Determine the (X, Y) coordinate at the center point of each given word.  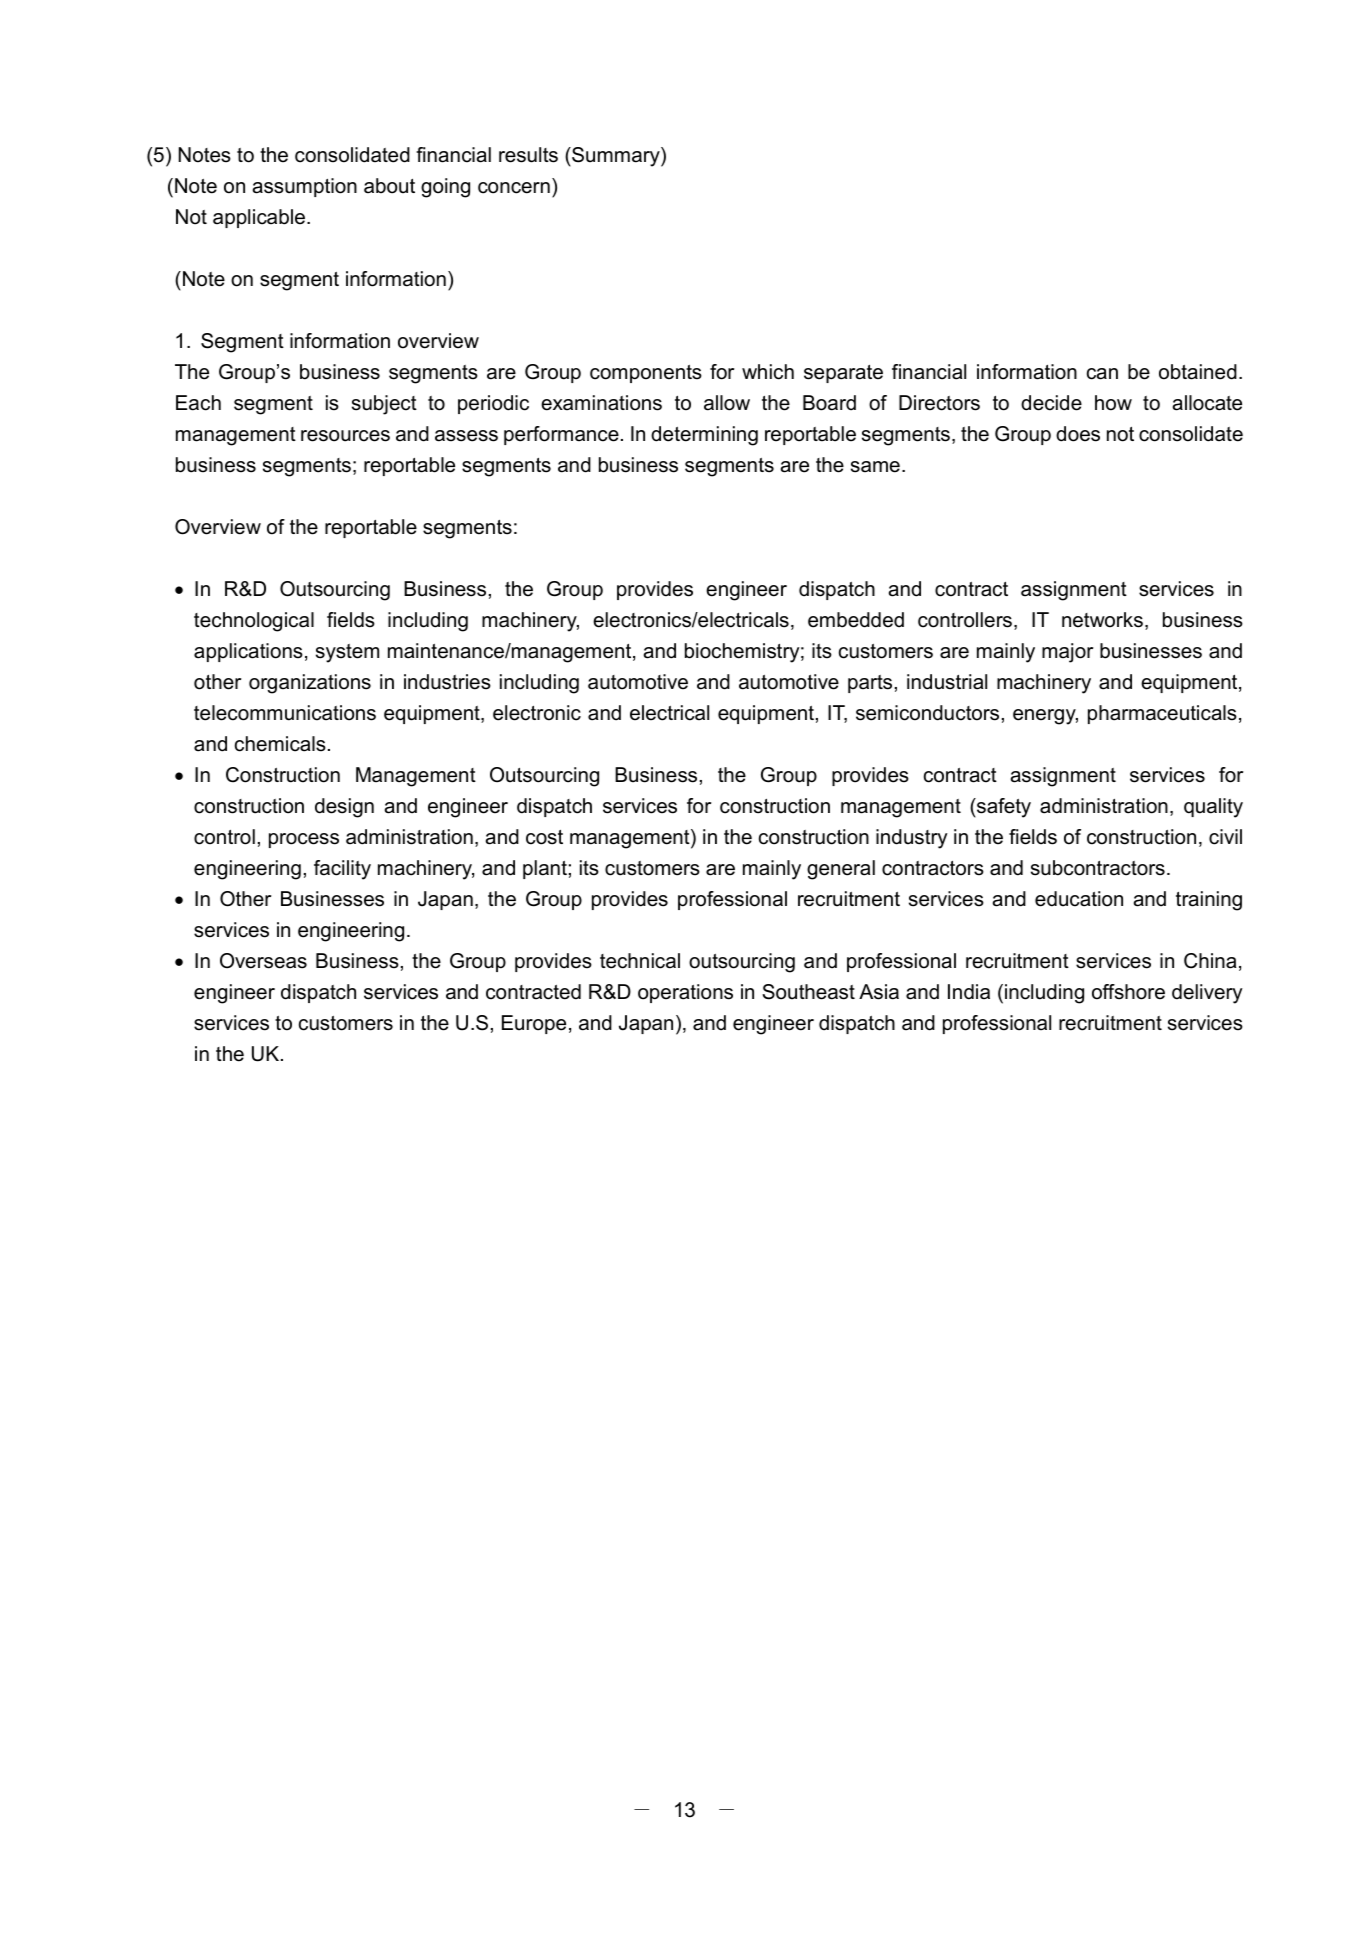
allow (727, 403)
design (344, 808)
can (1102, 374)
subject (384, 405)
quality (1213, 808)
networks (1102, 620)
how (1113, 403)
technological (254, 622)
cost (544, 837)
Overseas (263, 961)
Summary (616, 157)
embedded (856, 620)
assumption (305, 187)
